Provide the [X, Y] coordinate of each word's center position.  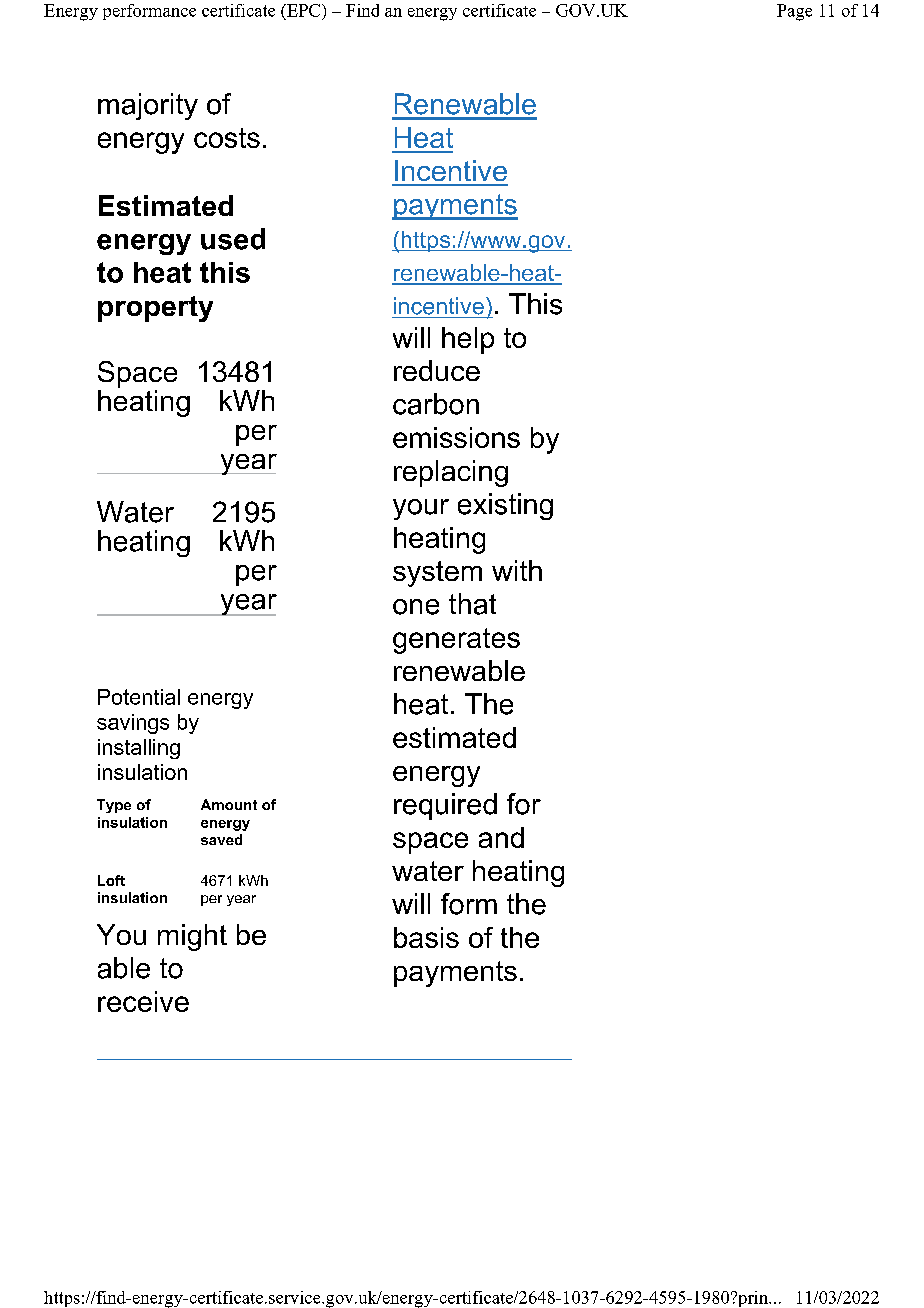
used [233, 239]
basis [426, 937]
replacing [451, 473]
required [445, 806]
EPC [304, 10]
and [501, 837]
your [421, 509]
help [468, 340]
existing [505, 506]
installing [139, 749]
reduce [437, 370]
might [192, 937]
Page [794, 12]
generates [456, 641]
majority [148, 106]
